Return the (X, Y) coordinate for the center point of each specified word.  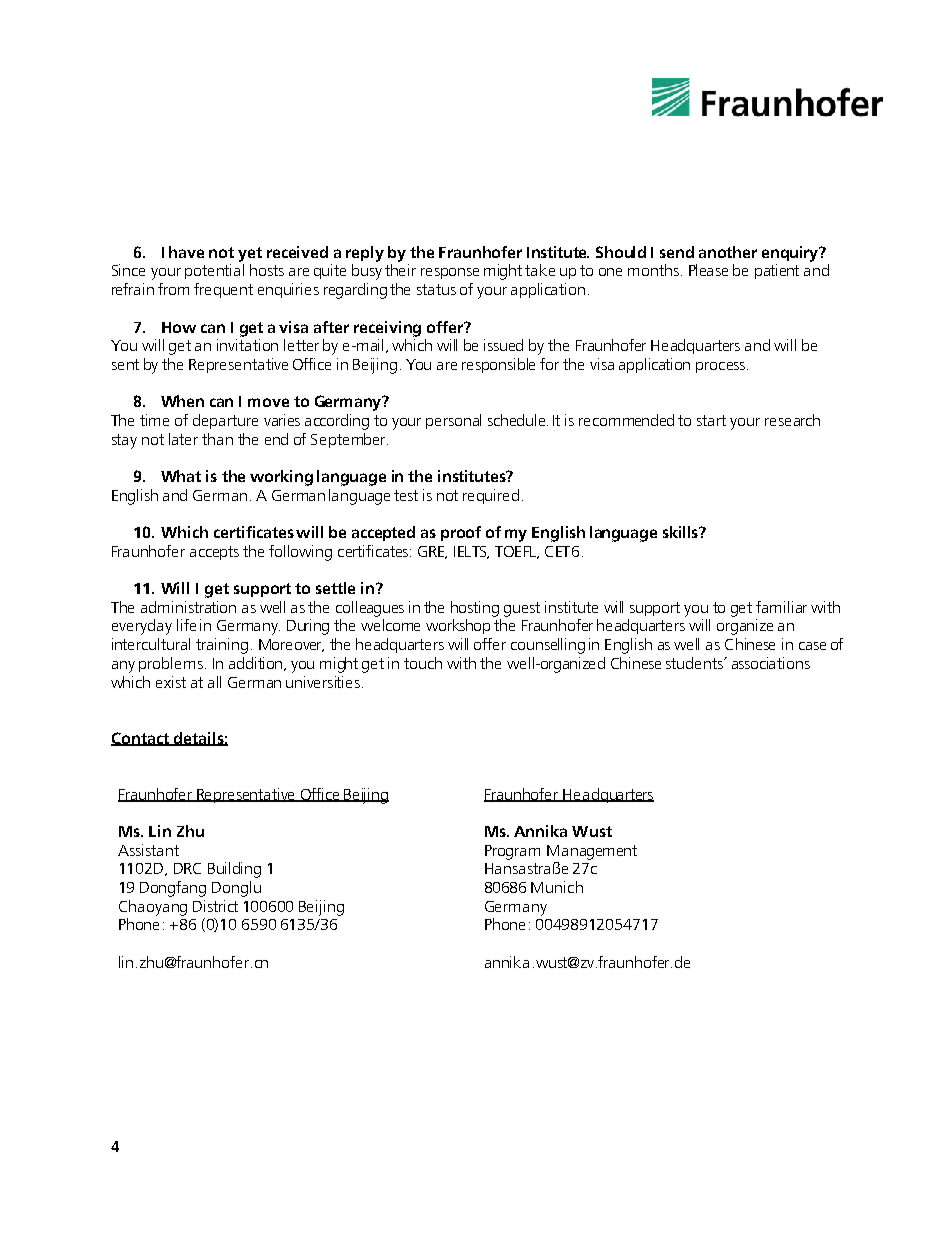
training (222, 646)
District (215, 906)
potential (214, 271)
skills (681, 532)
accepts (214, 553)
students (695, 663)
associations (771, 663)
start (711, 420)
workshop (458, 626)
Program (512, 852)
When (182, 401)
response (450, 273)
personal (453, 421)
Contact (141, 739)
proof (461, 533)
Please (708, 270)
